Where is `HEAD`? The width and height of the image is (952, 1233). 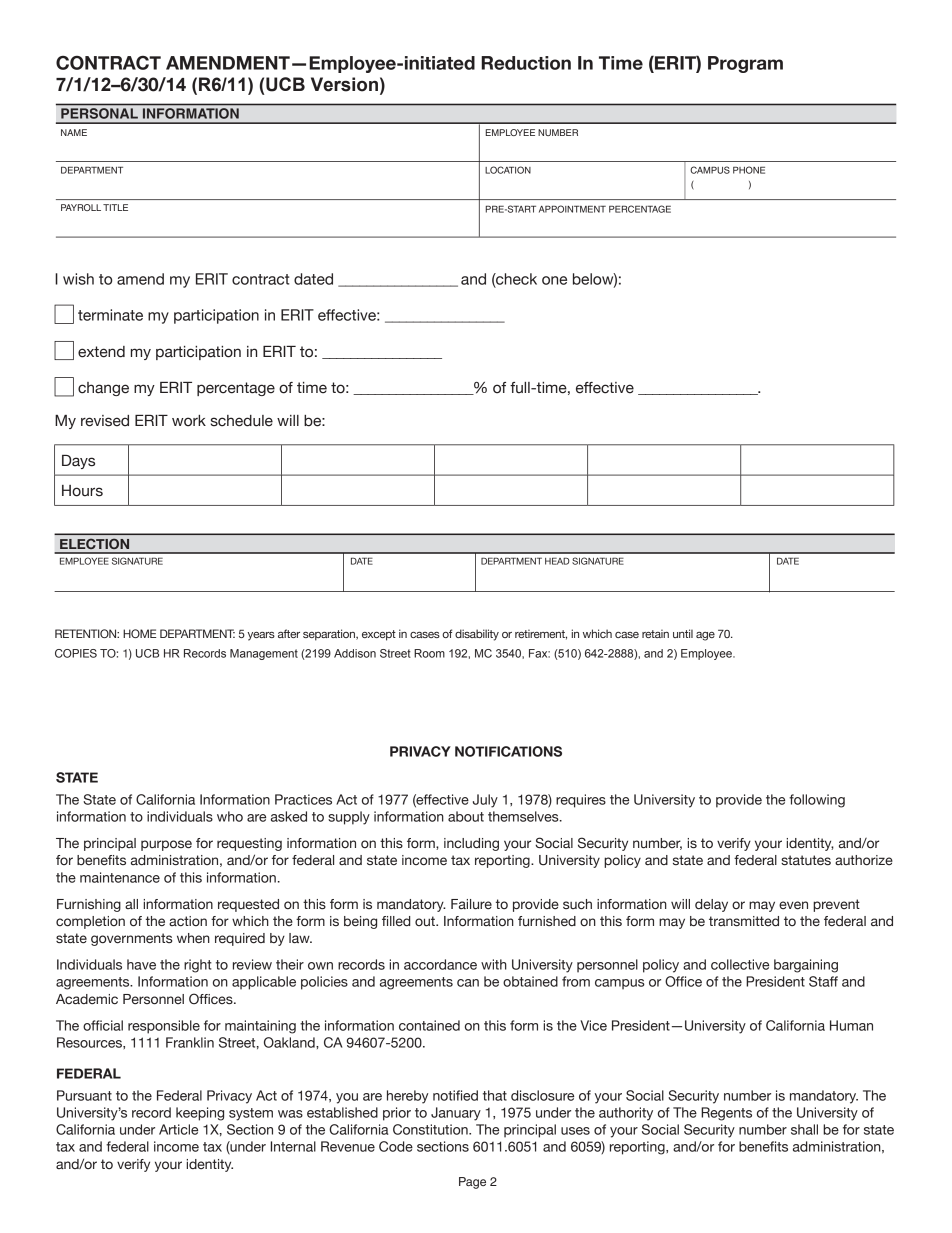 HEAD is located at coordinates (557, 561).
